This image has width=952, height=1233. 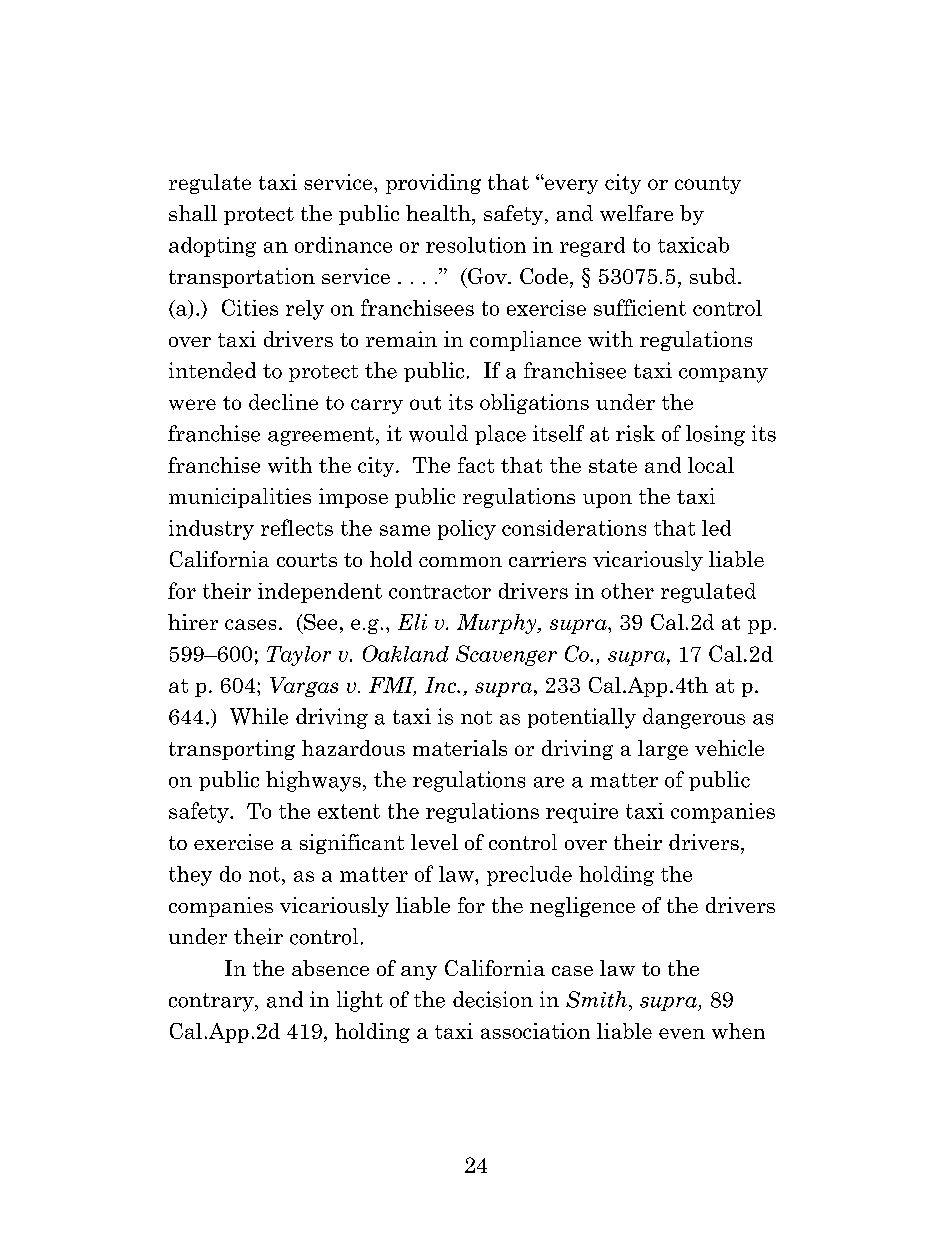 I want to click on decision, so click(x=493, y=999).
